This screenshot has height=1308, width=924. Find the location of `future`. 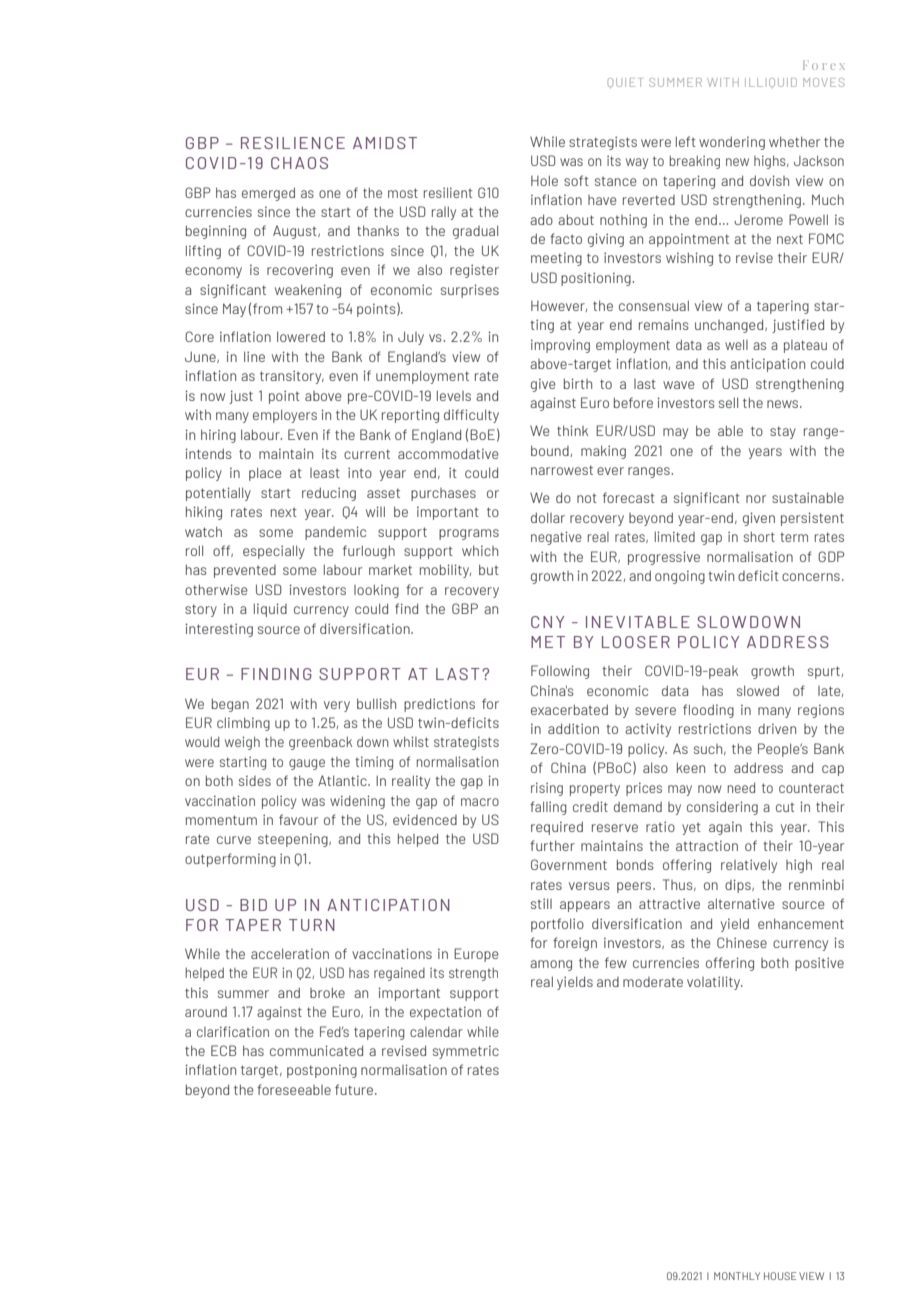

future is located at coordinates (354, 1089).
